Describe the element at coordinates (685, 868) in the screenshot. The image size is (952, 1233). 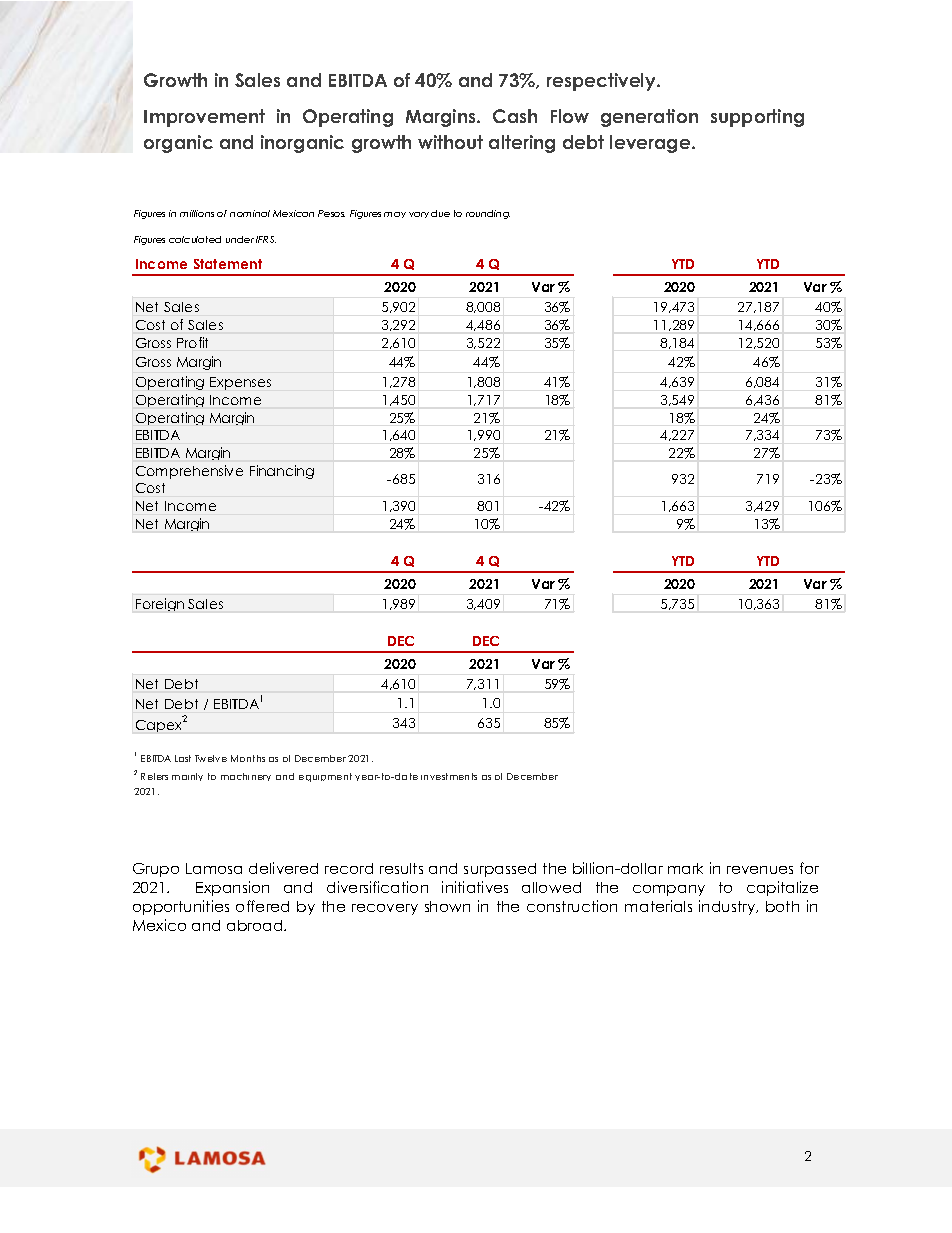
I see `mark` at that location.
